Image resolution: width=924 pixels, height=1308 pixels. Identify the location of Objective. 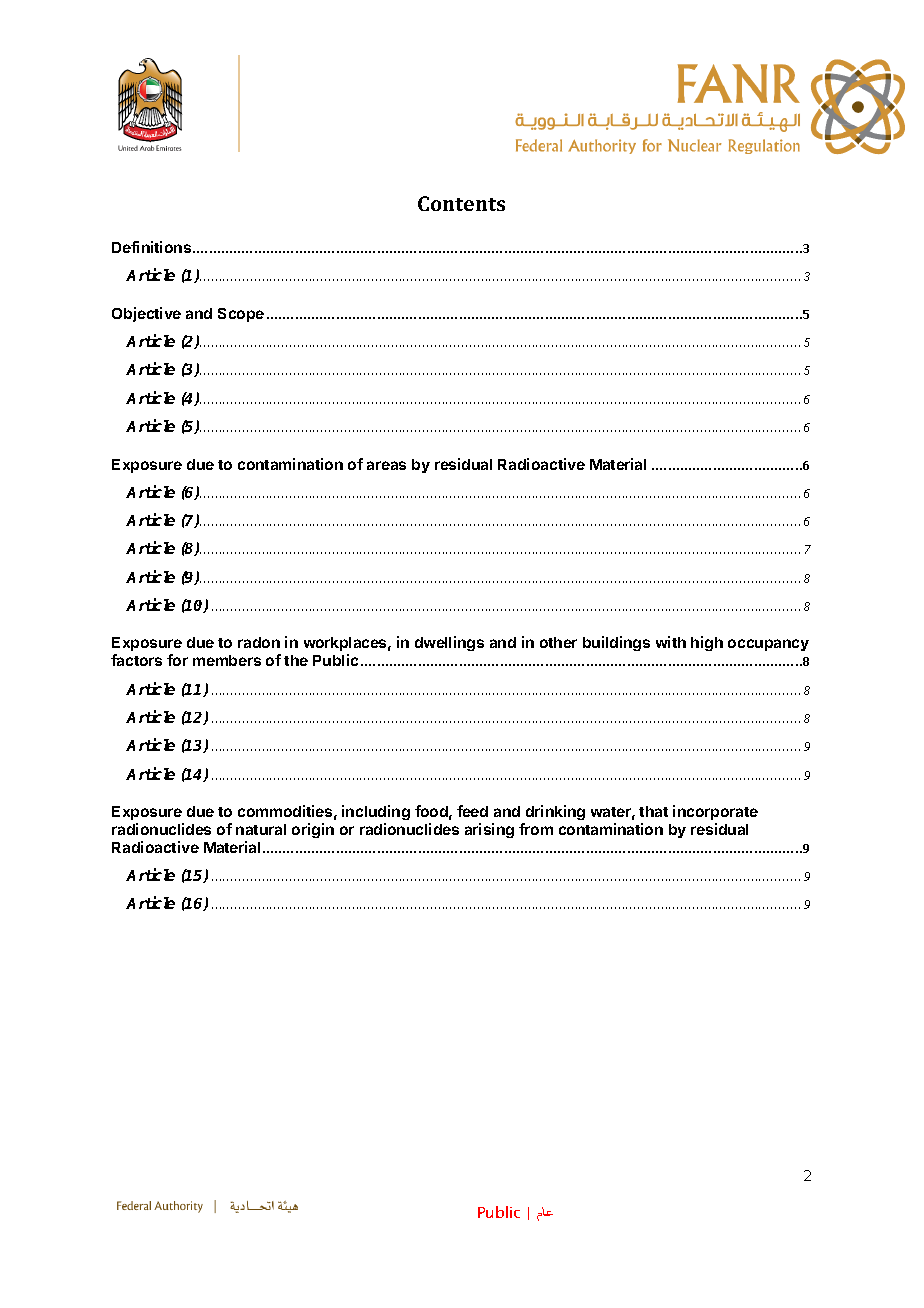
(146, 314).
